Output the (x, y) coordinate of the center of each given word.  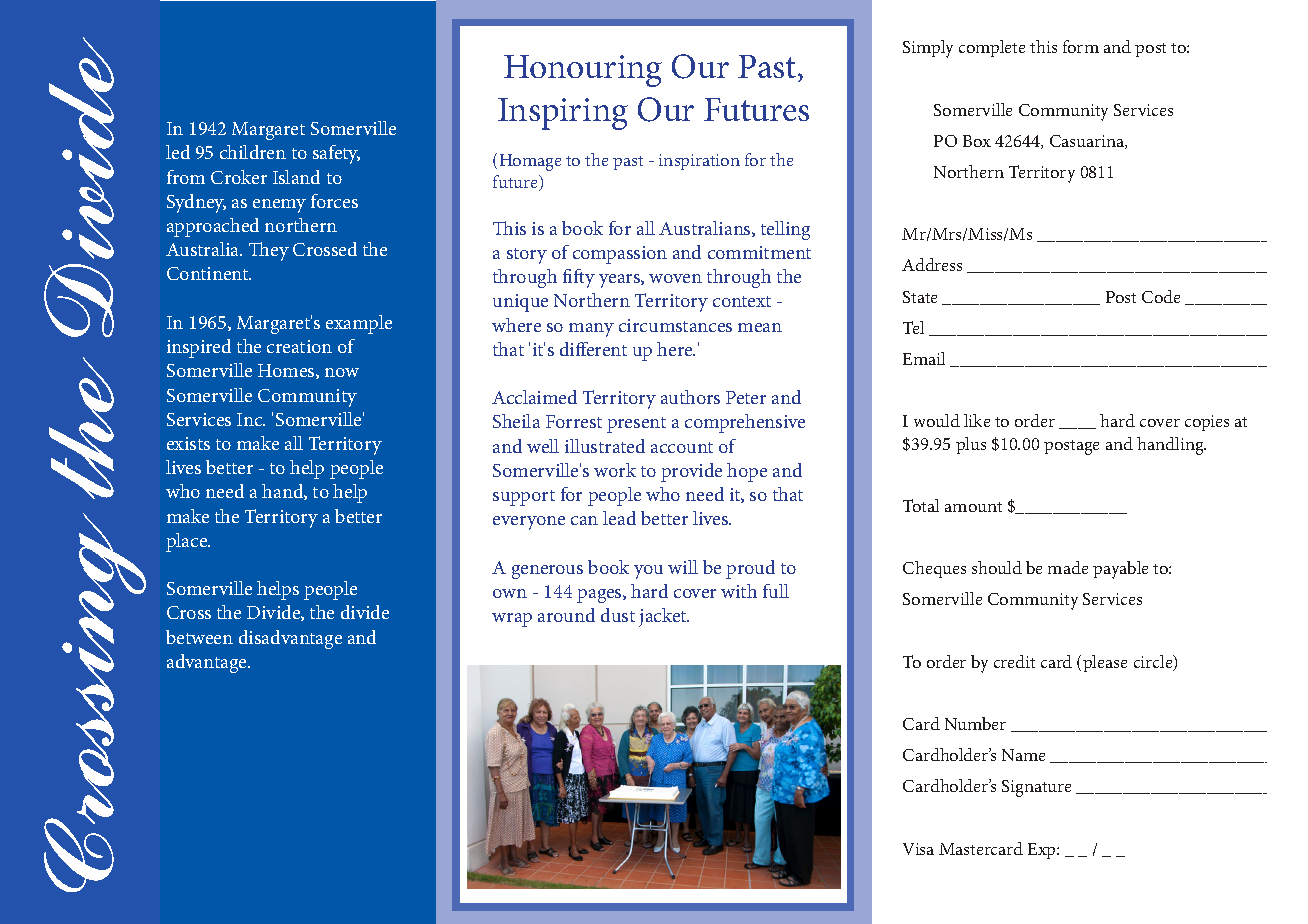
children (253, 152)
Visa (918, 849)
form (1081, 46)
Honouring (583, 71)
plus (971, 445)
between (199, 637)
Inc (251, 419)
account (682, 447)
